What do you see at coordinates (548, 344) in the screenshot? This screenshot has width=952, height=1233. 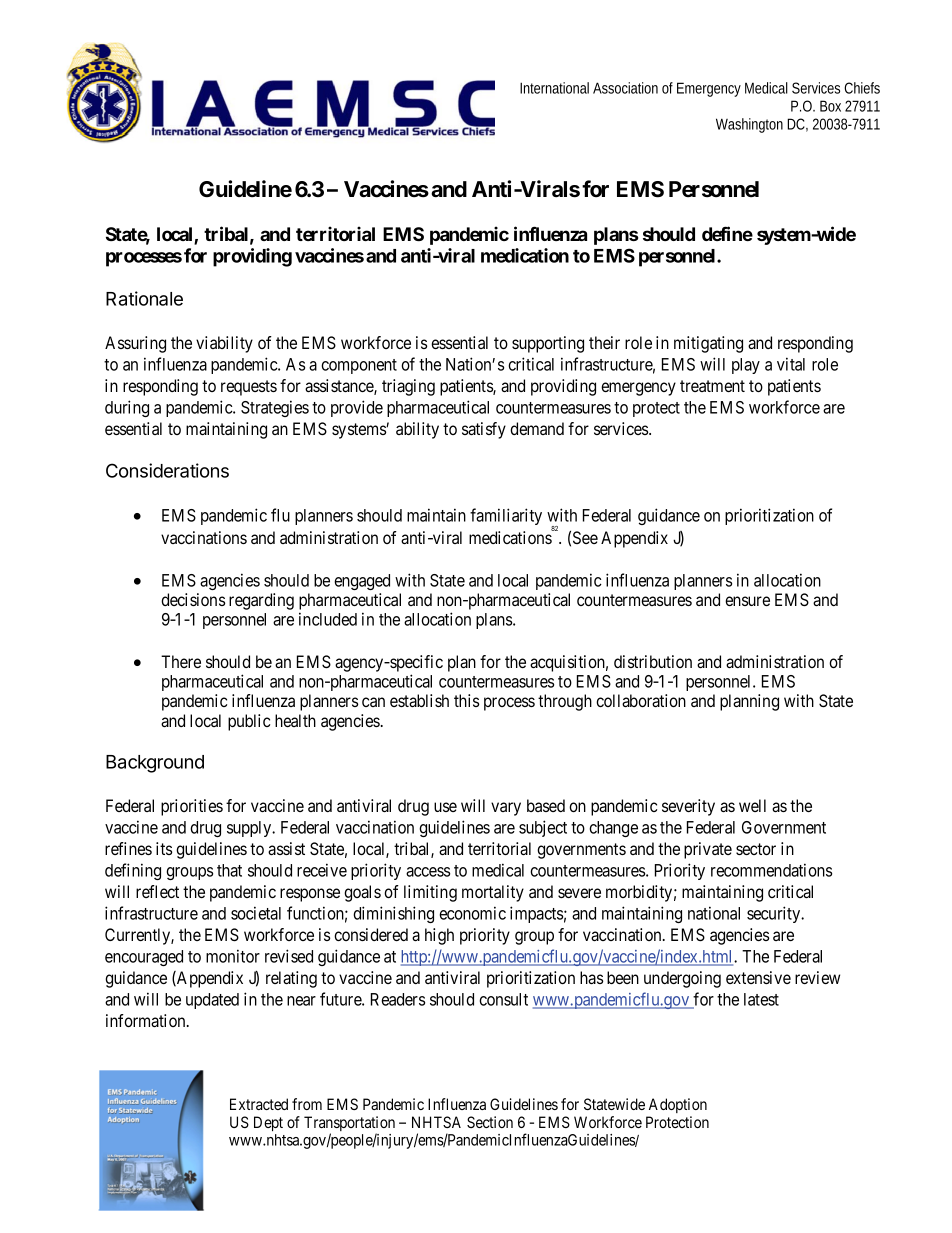 I see `supporting` at bounding box center [548, 344].
